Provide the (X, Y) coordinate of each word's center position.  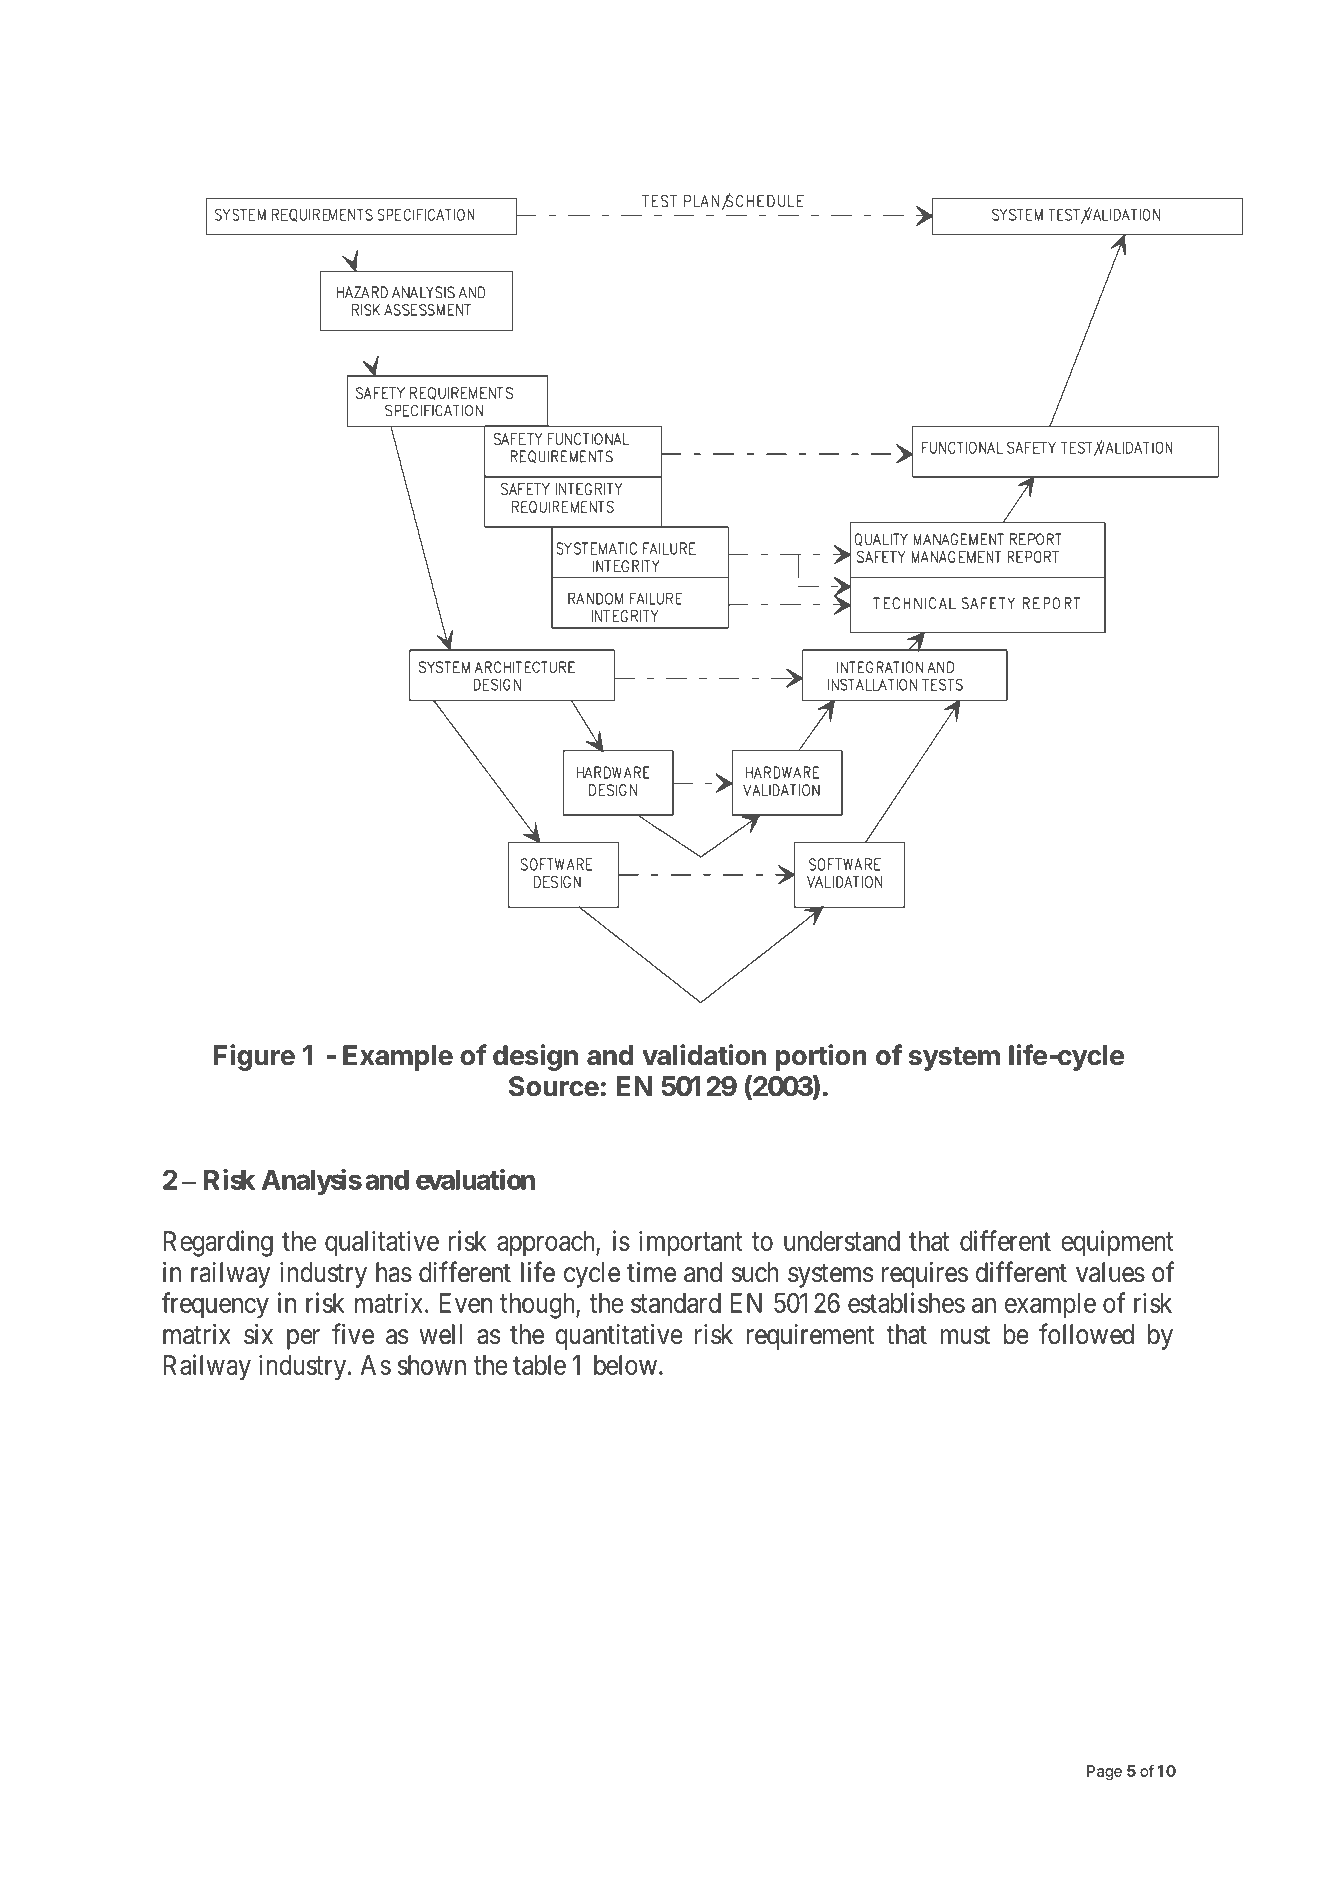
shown (432, 1365)
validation (704, 1055)
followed (1086, 1334)
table (539, 1365)
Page (1104, 1772)
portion (821, 1057)
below (625, 1365)
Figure (254, 1057)
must (965, 1335)
